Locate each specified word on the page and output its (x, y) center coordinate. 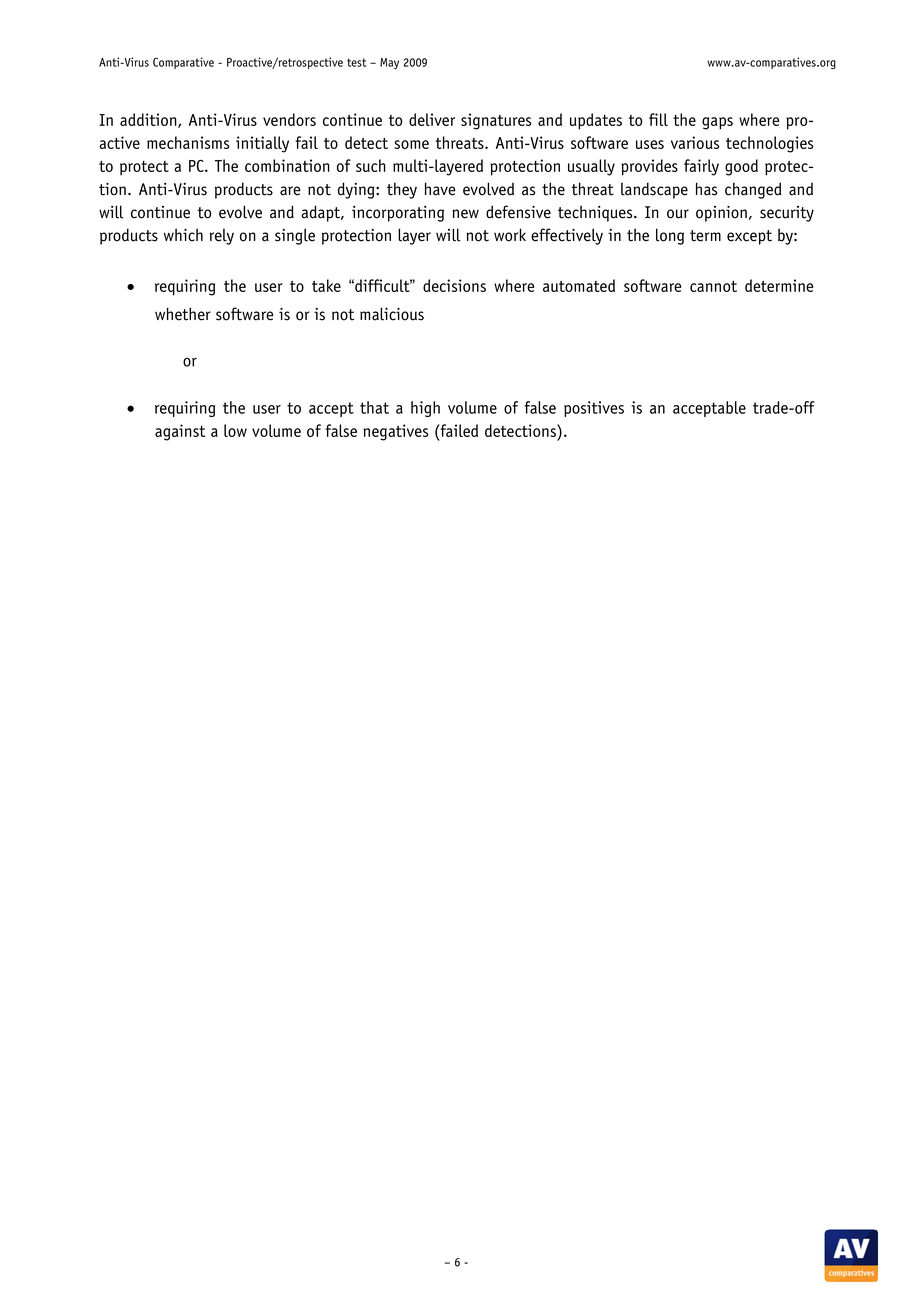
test (356, 62)
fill (658, 119)
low (235, 430)
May (389, 63)
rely (222, 237)
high (425, 409)
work (510, 235)
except (749, 237)
